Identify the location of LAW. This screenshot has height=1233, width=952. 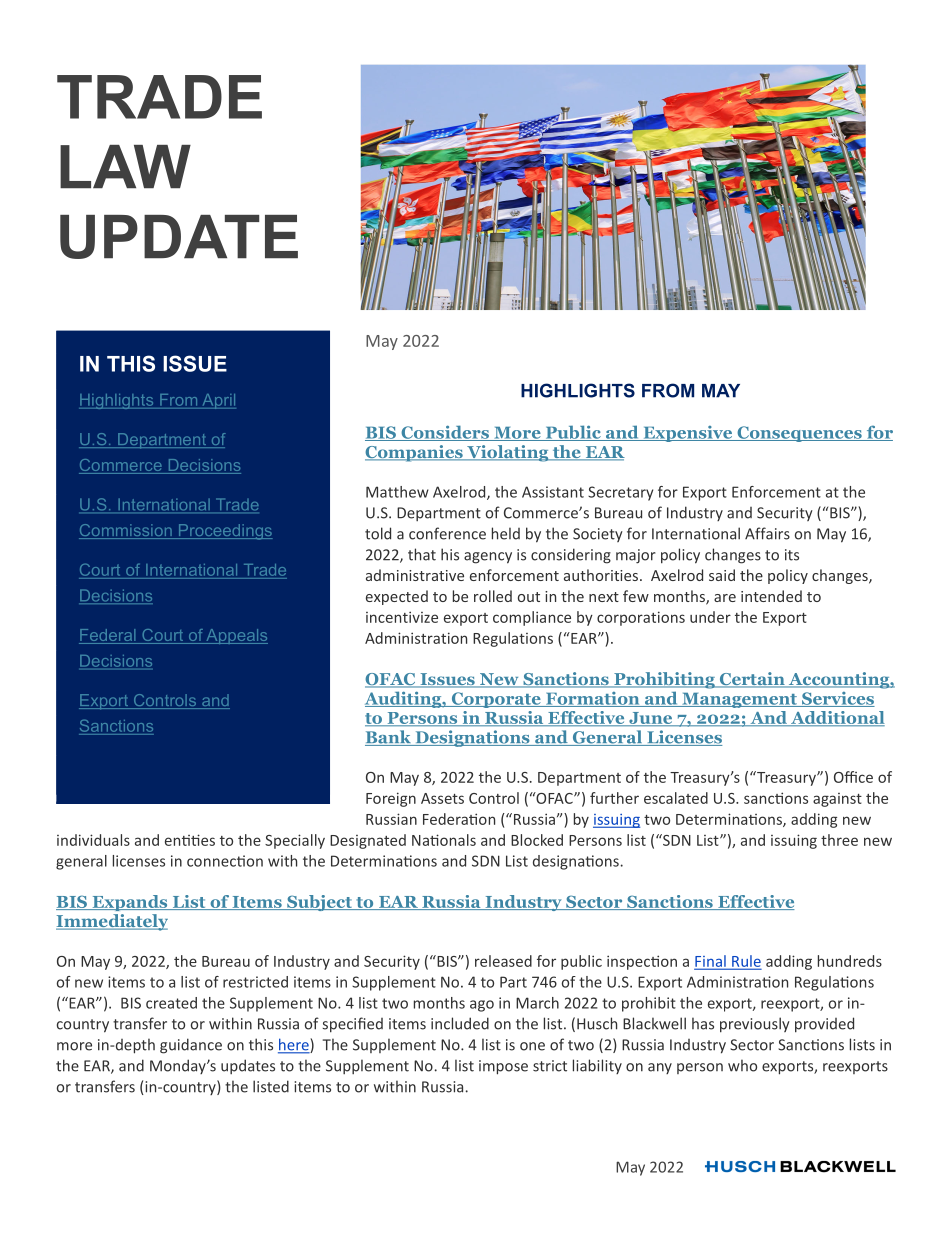
(125, 166).
